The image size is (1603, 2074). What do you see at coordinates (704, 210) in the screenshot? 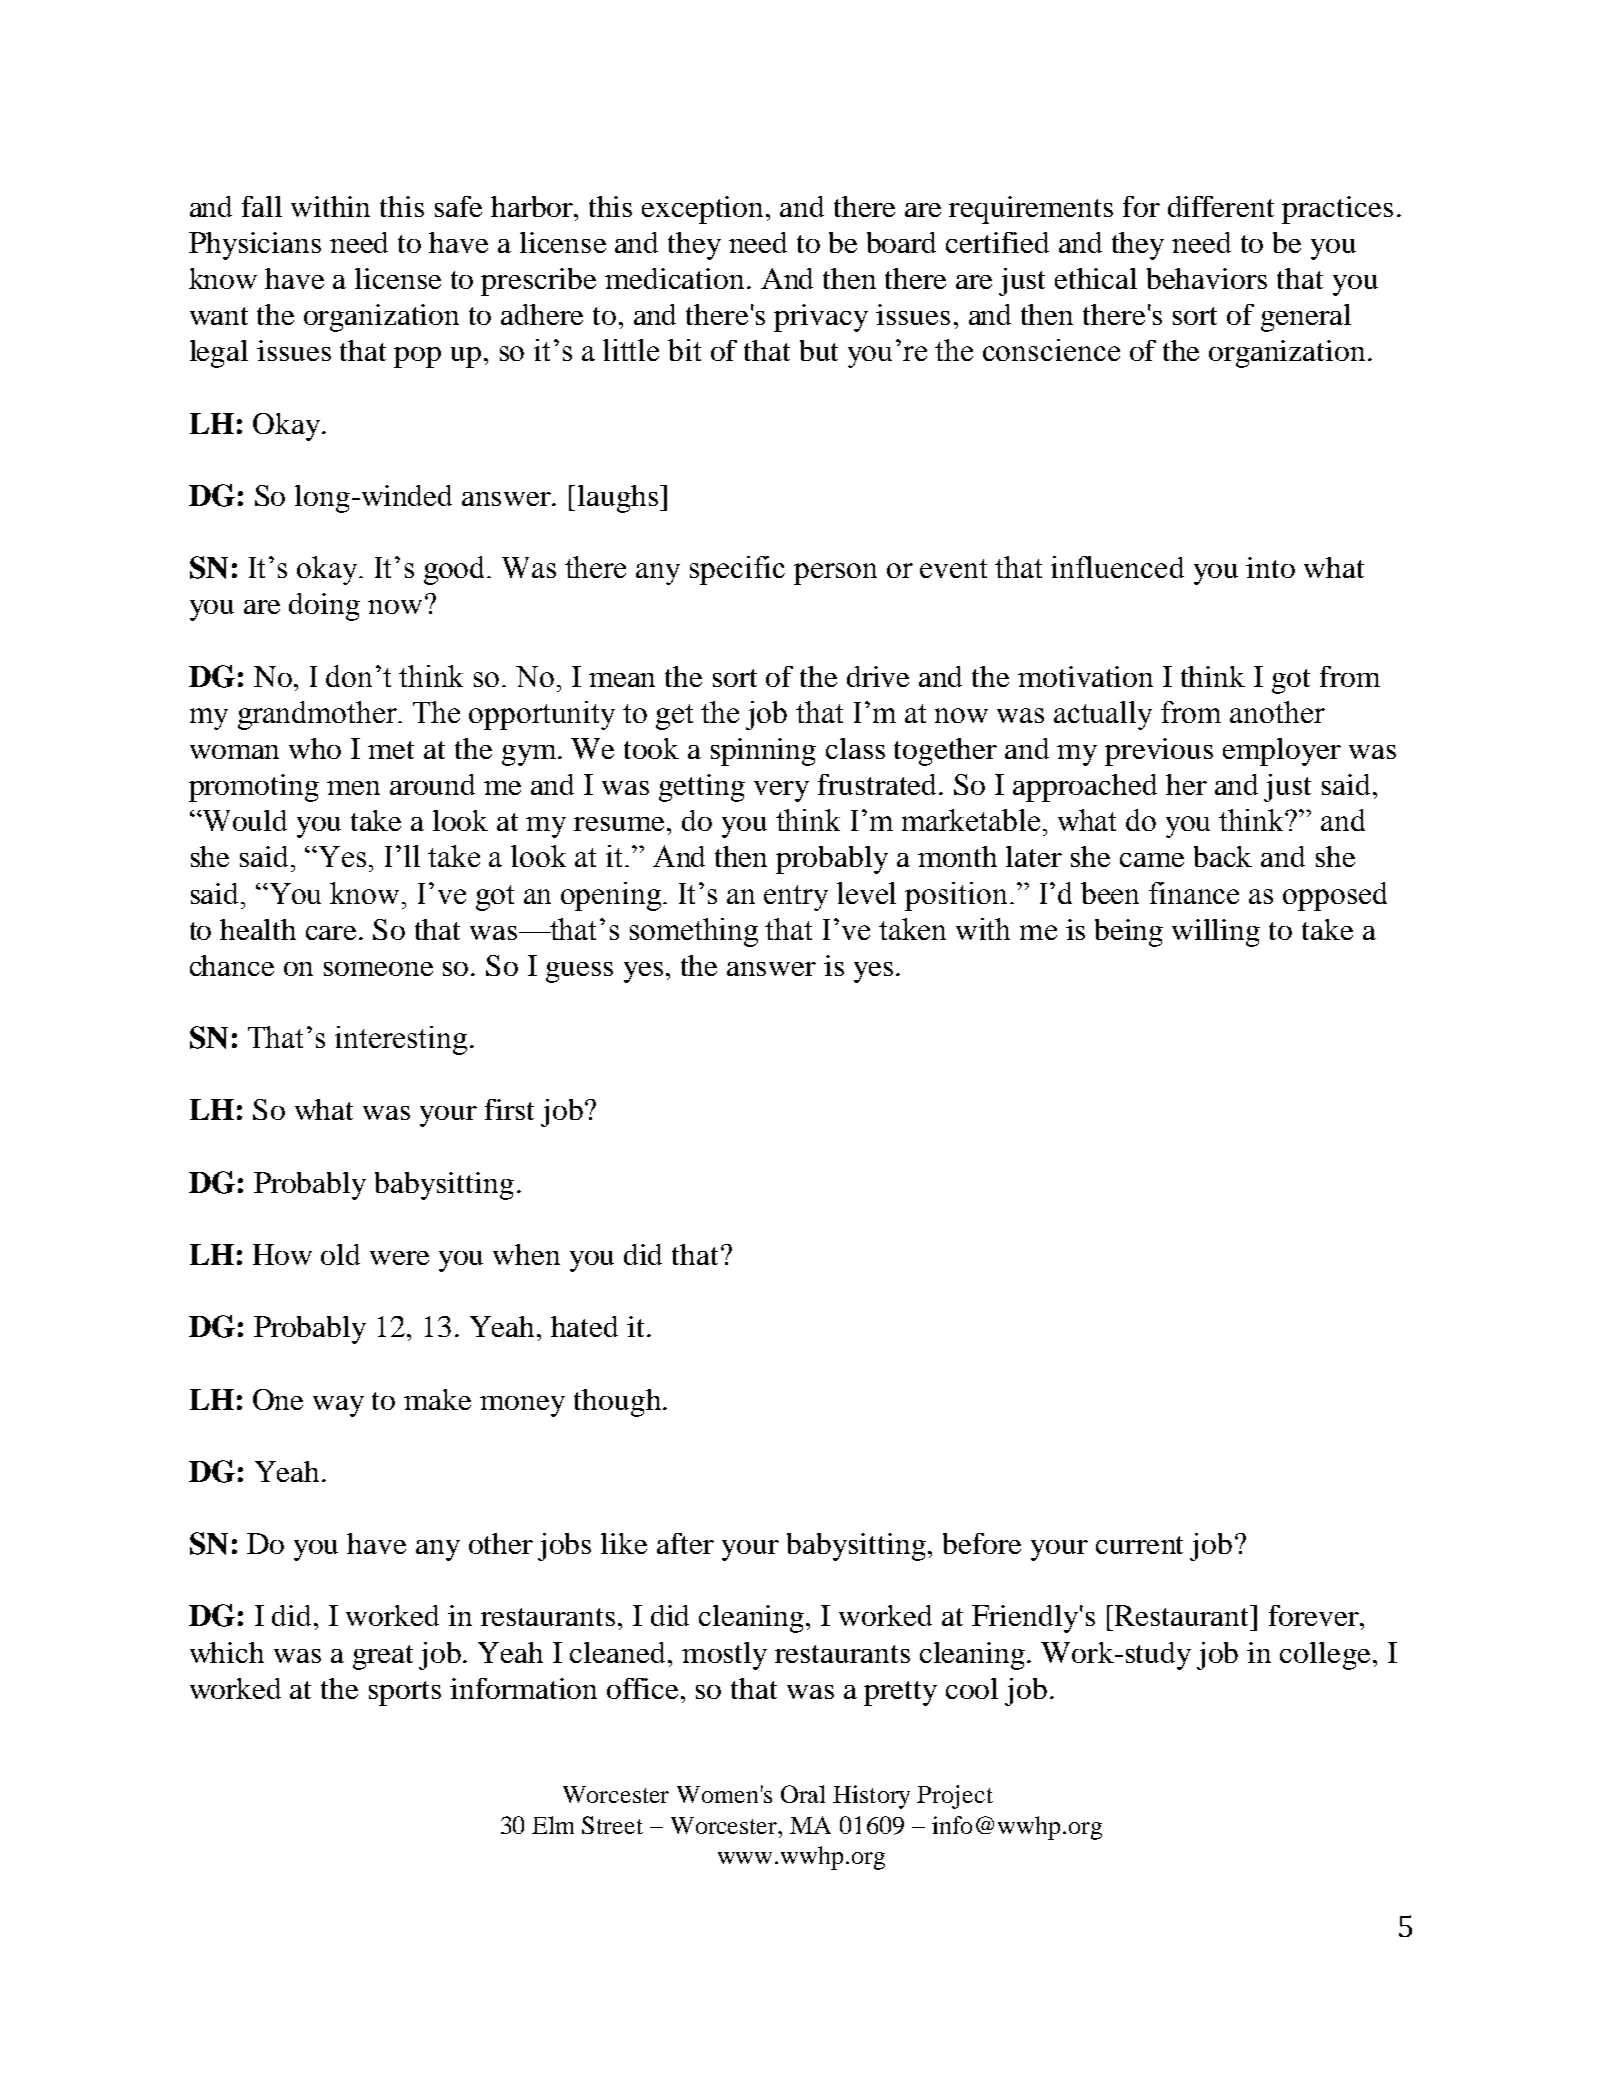
I see `exception` at bounding box center [704, 210].
